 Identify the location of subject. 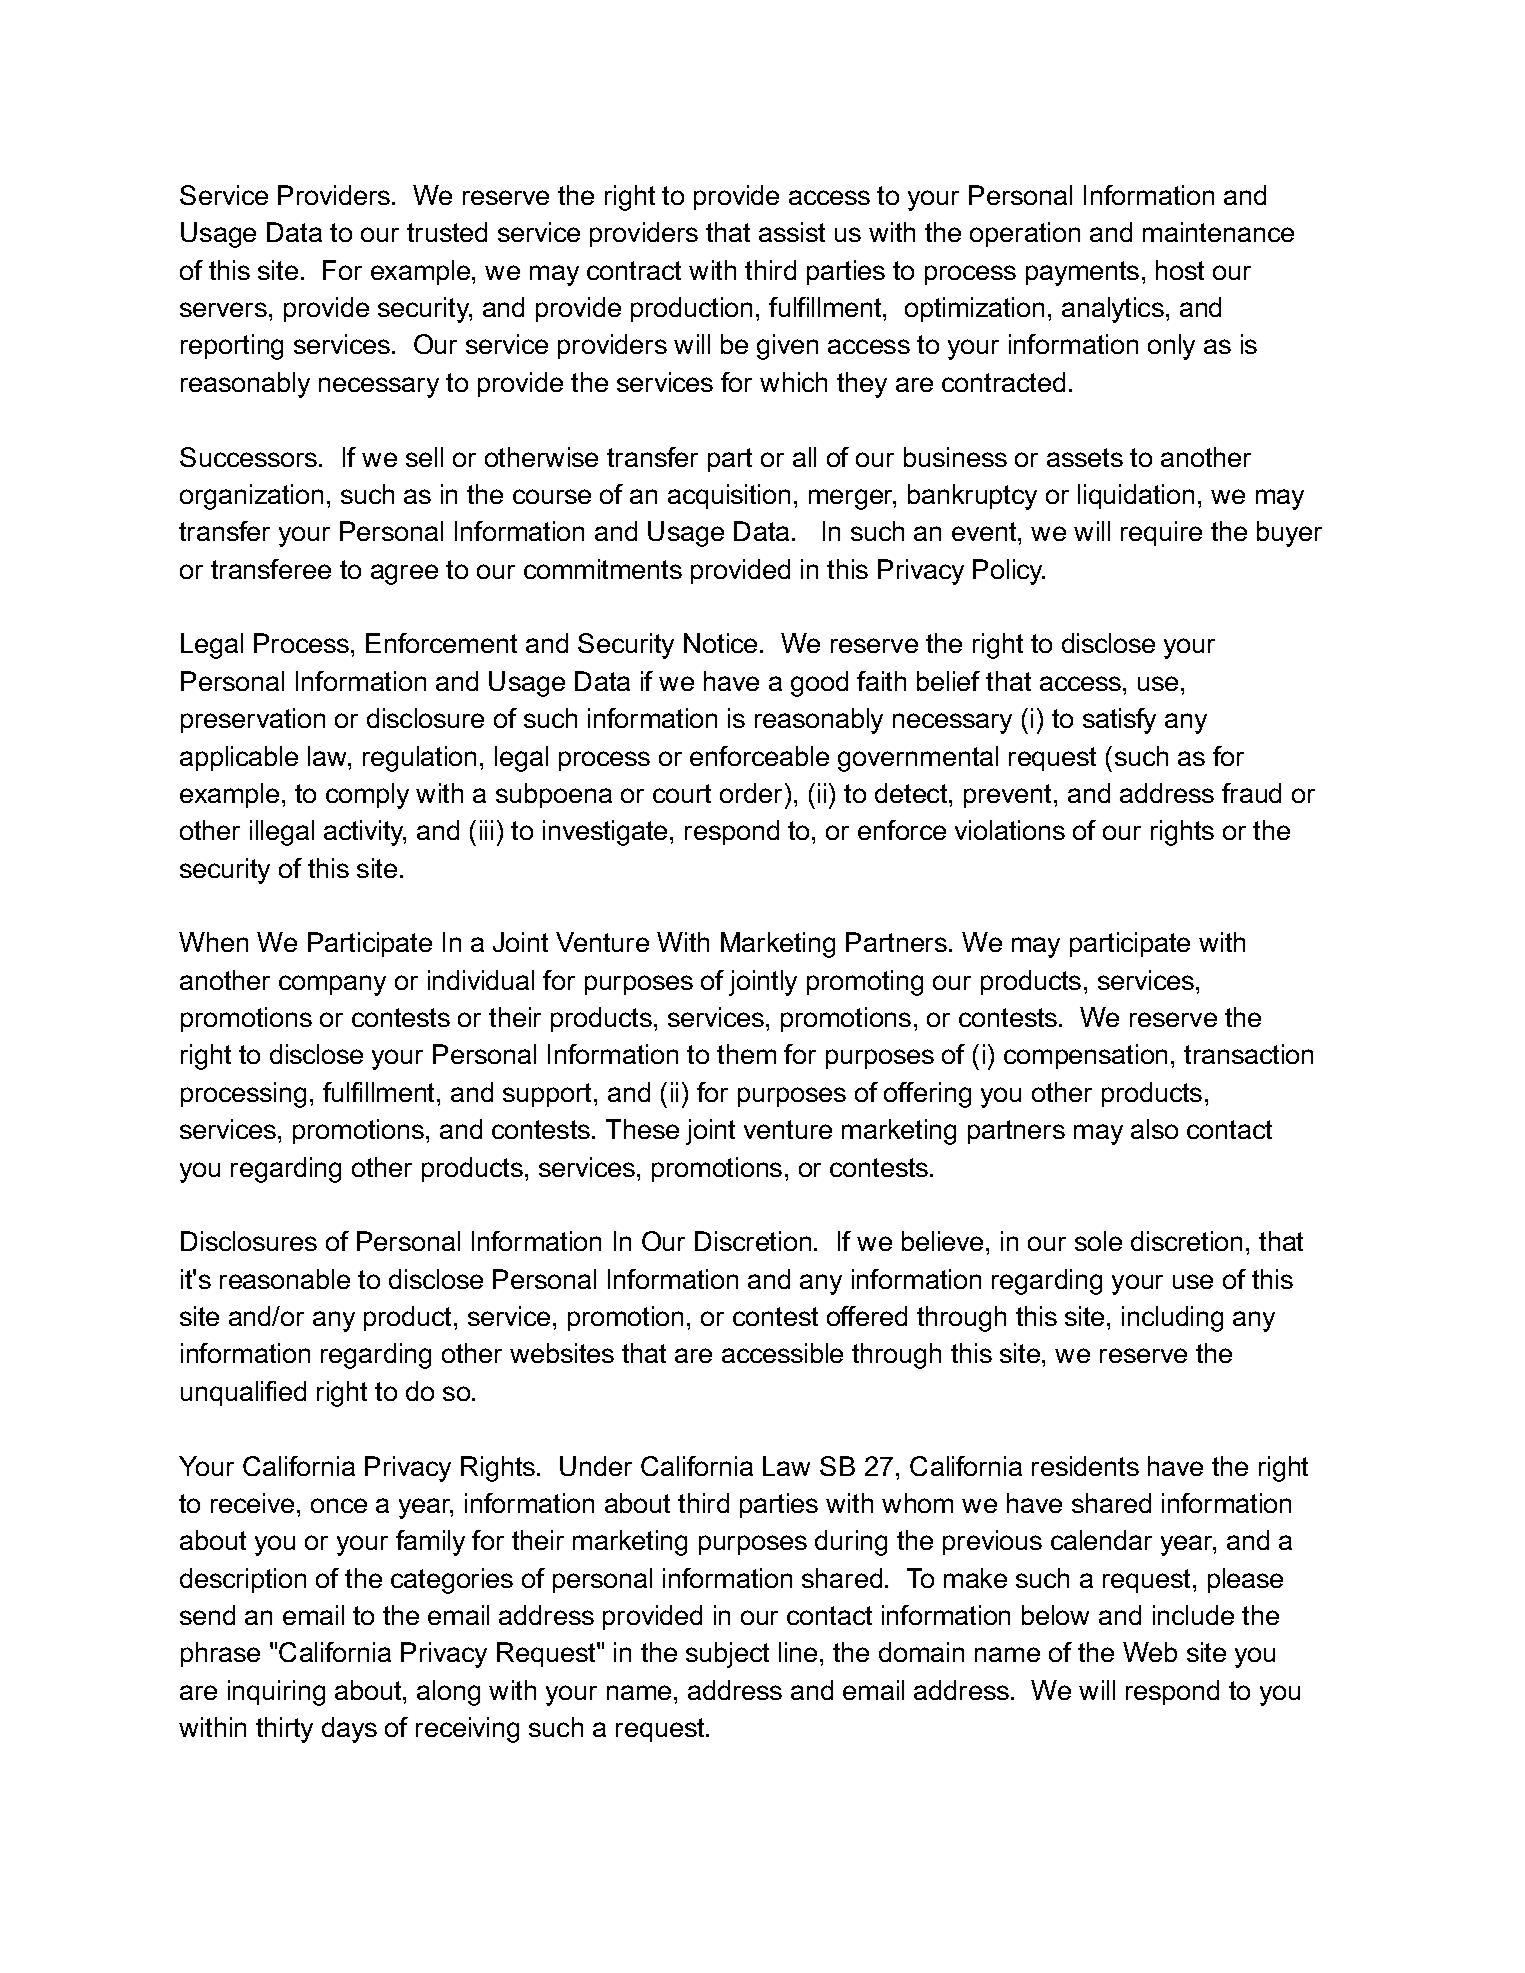
(727, 1655).
